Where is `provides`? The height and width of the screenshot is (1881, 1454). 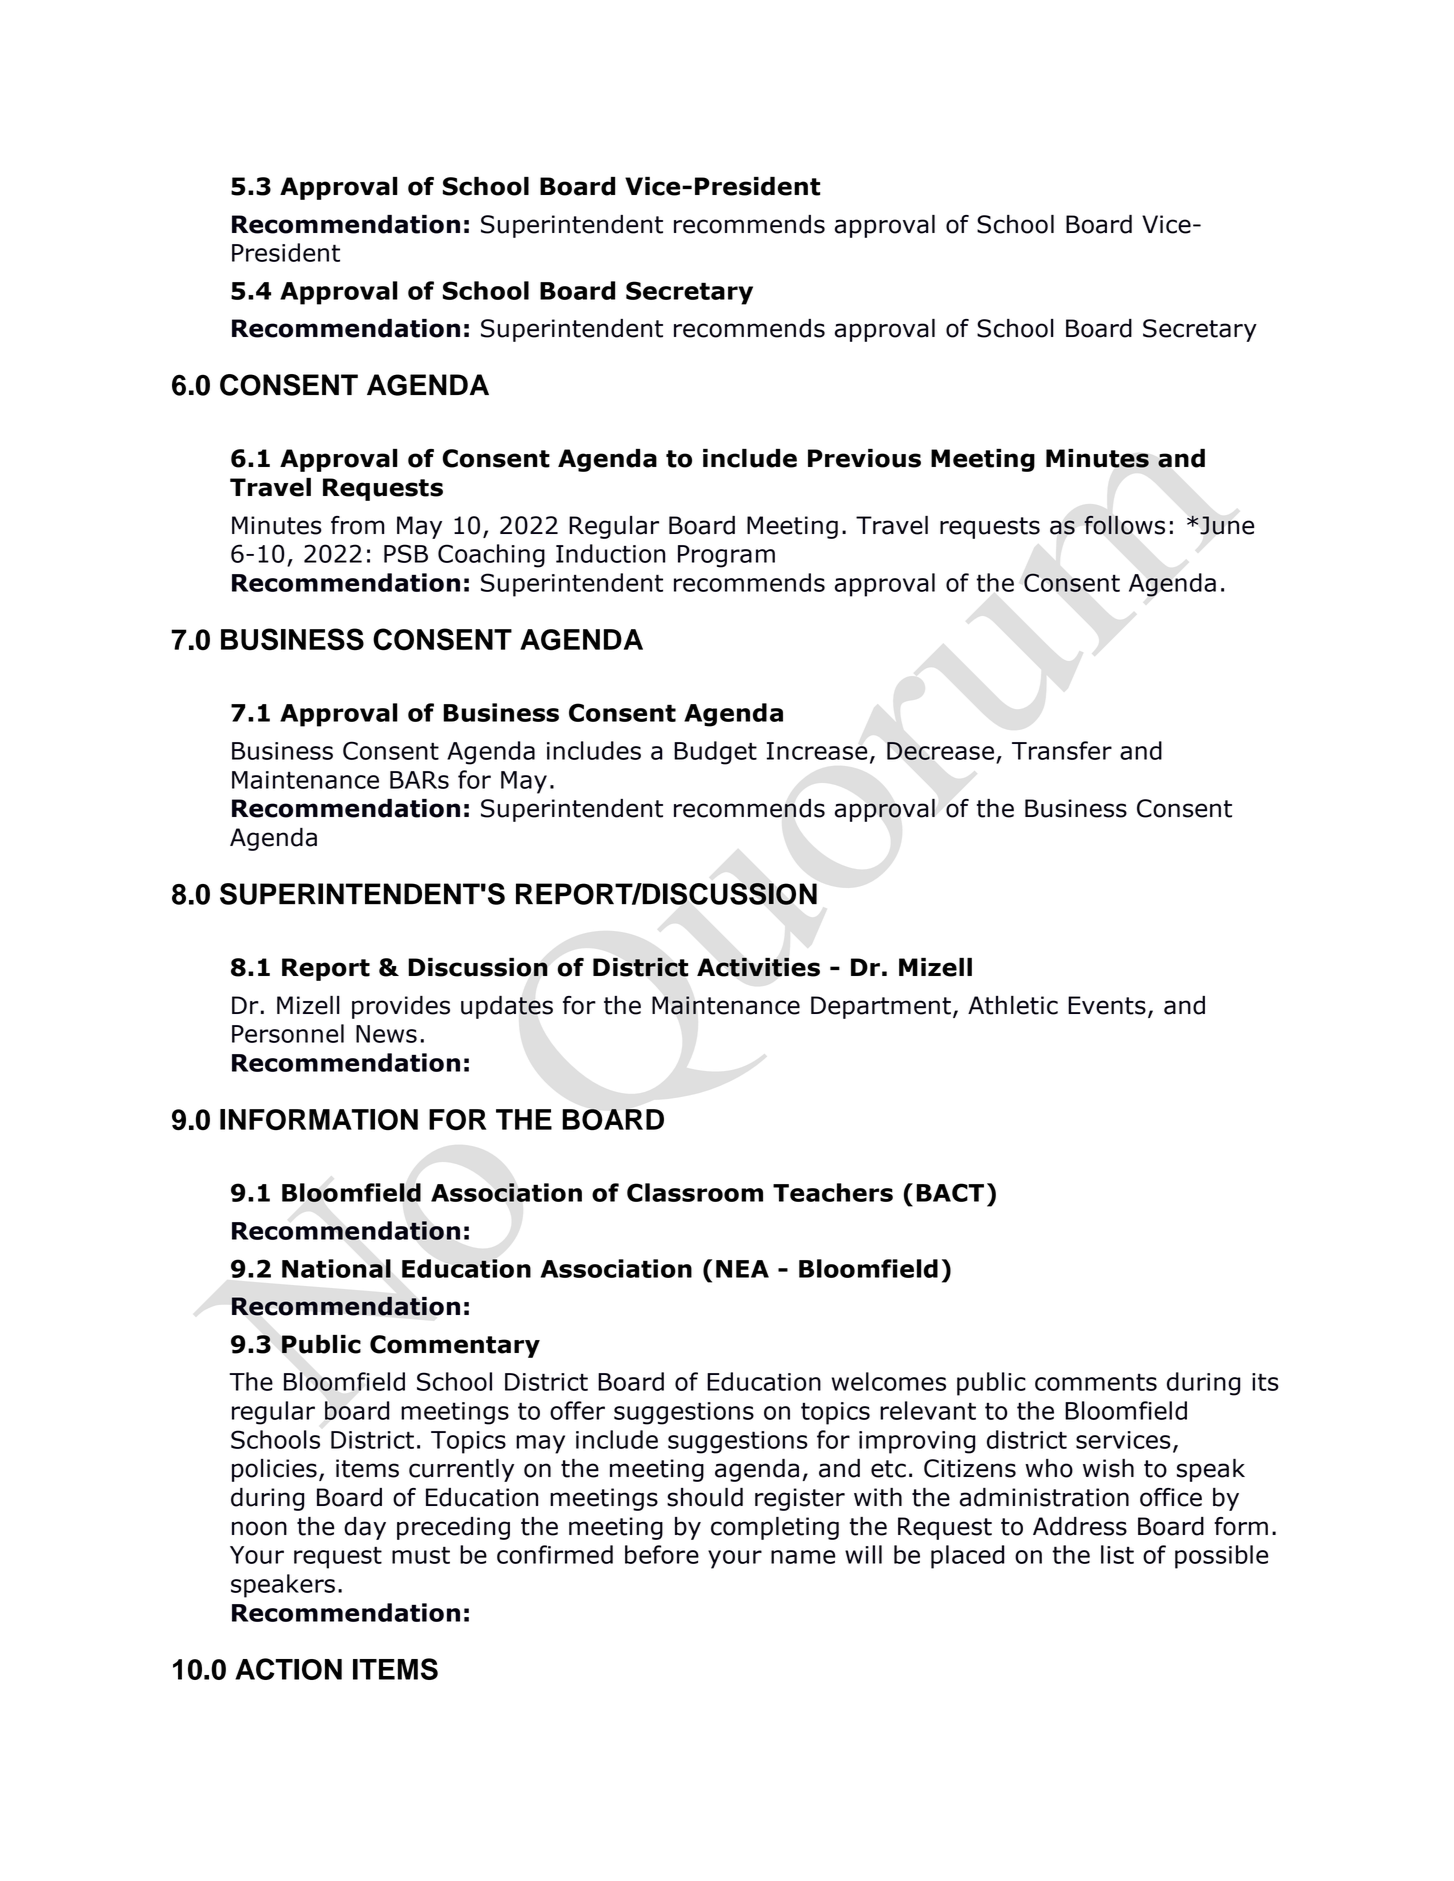 provides is located at coordinates (401, 1007).
